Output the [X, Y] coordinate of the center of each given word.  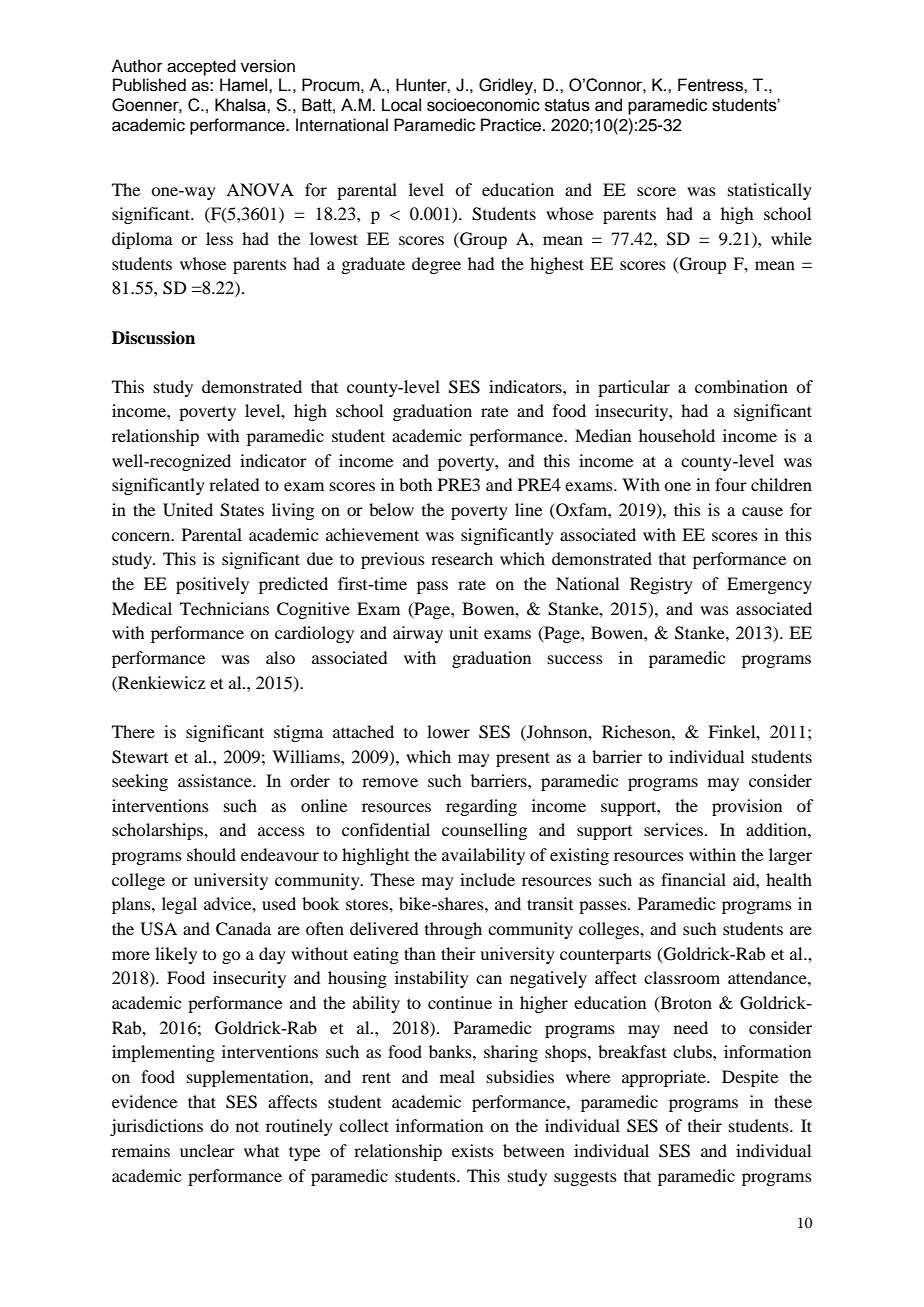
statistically [770, 191]
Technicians [224, 608]
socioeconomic [483, 105]
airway [418, 634]
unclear [207, 1150]
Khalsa [241, 105]
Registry [661, 585]
